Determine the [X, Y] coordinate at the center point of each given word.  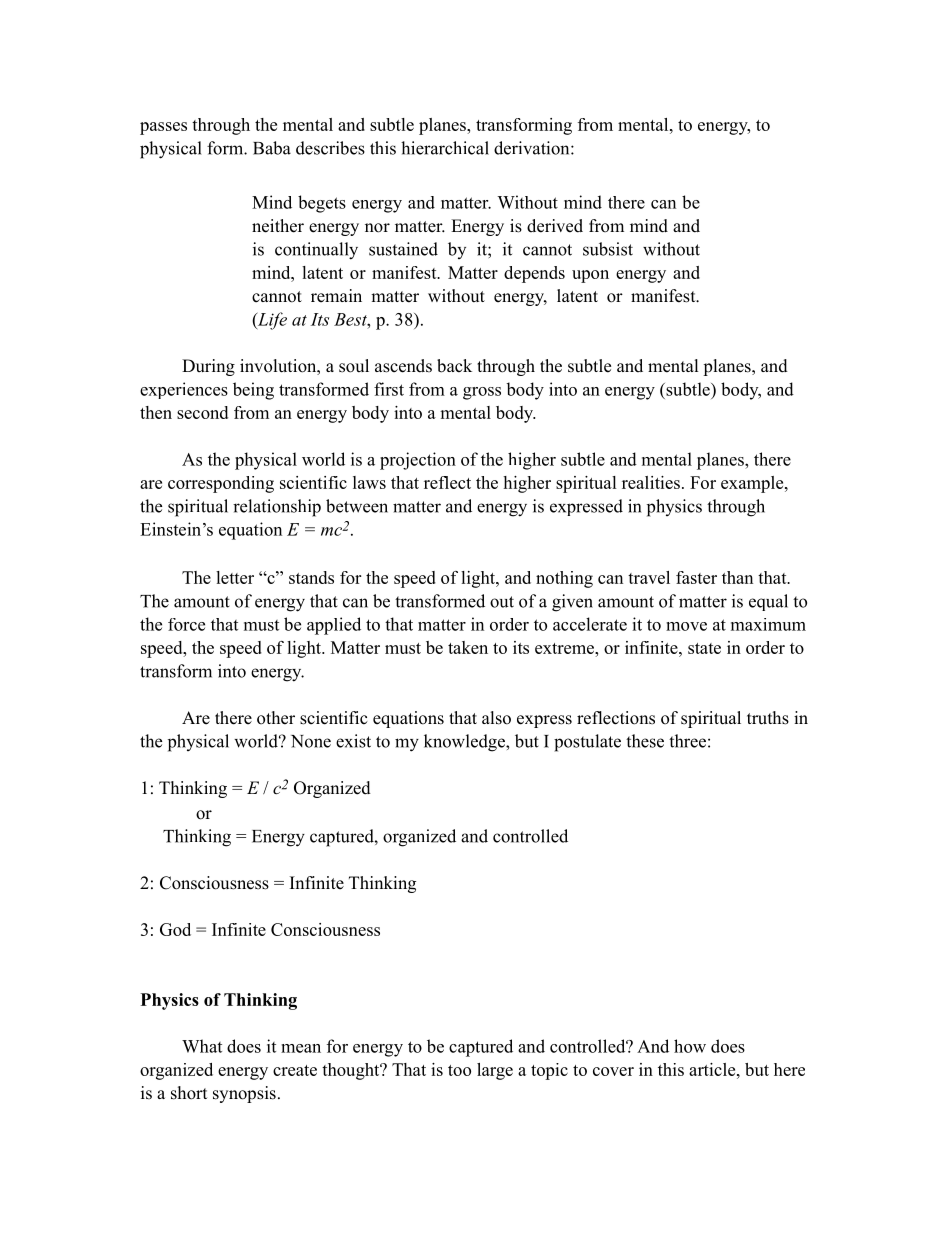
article [713, 1069]
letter [235, 577]
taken [468, 647]
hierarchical [445, 148]
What [202, 1046]
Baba [272, 148]
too [459, 1070]
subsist [608, 249]
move [686, 626]
